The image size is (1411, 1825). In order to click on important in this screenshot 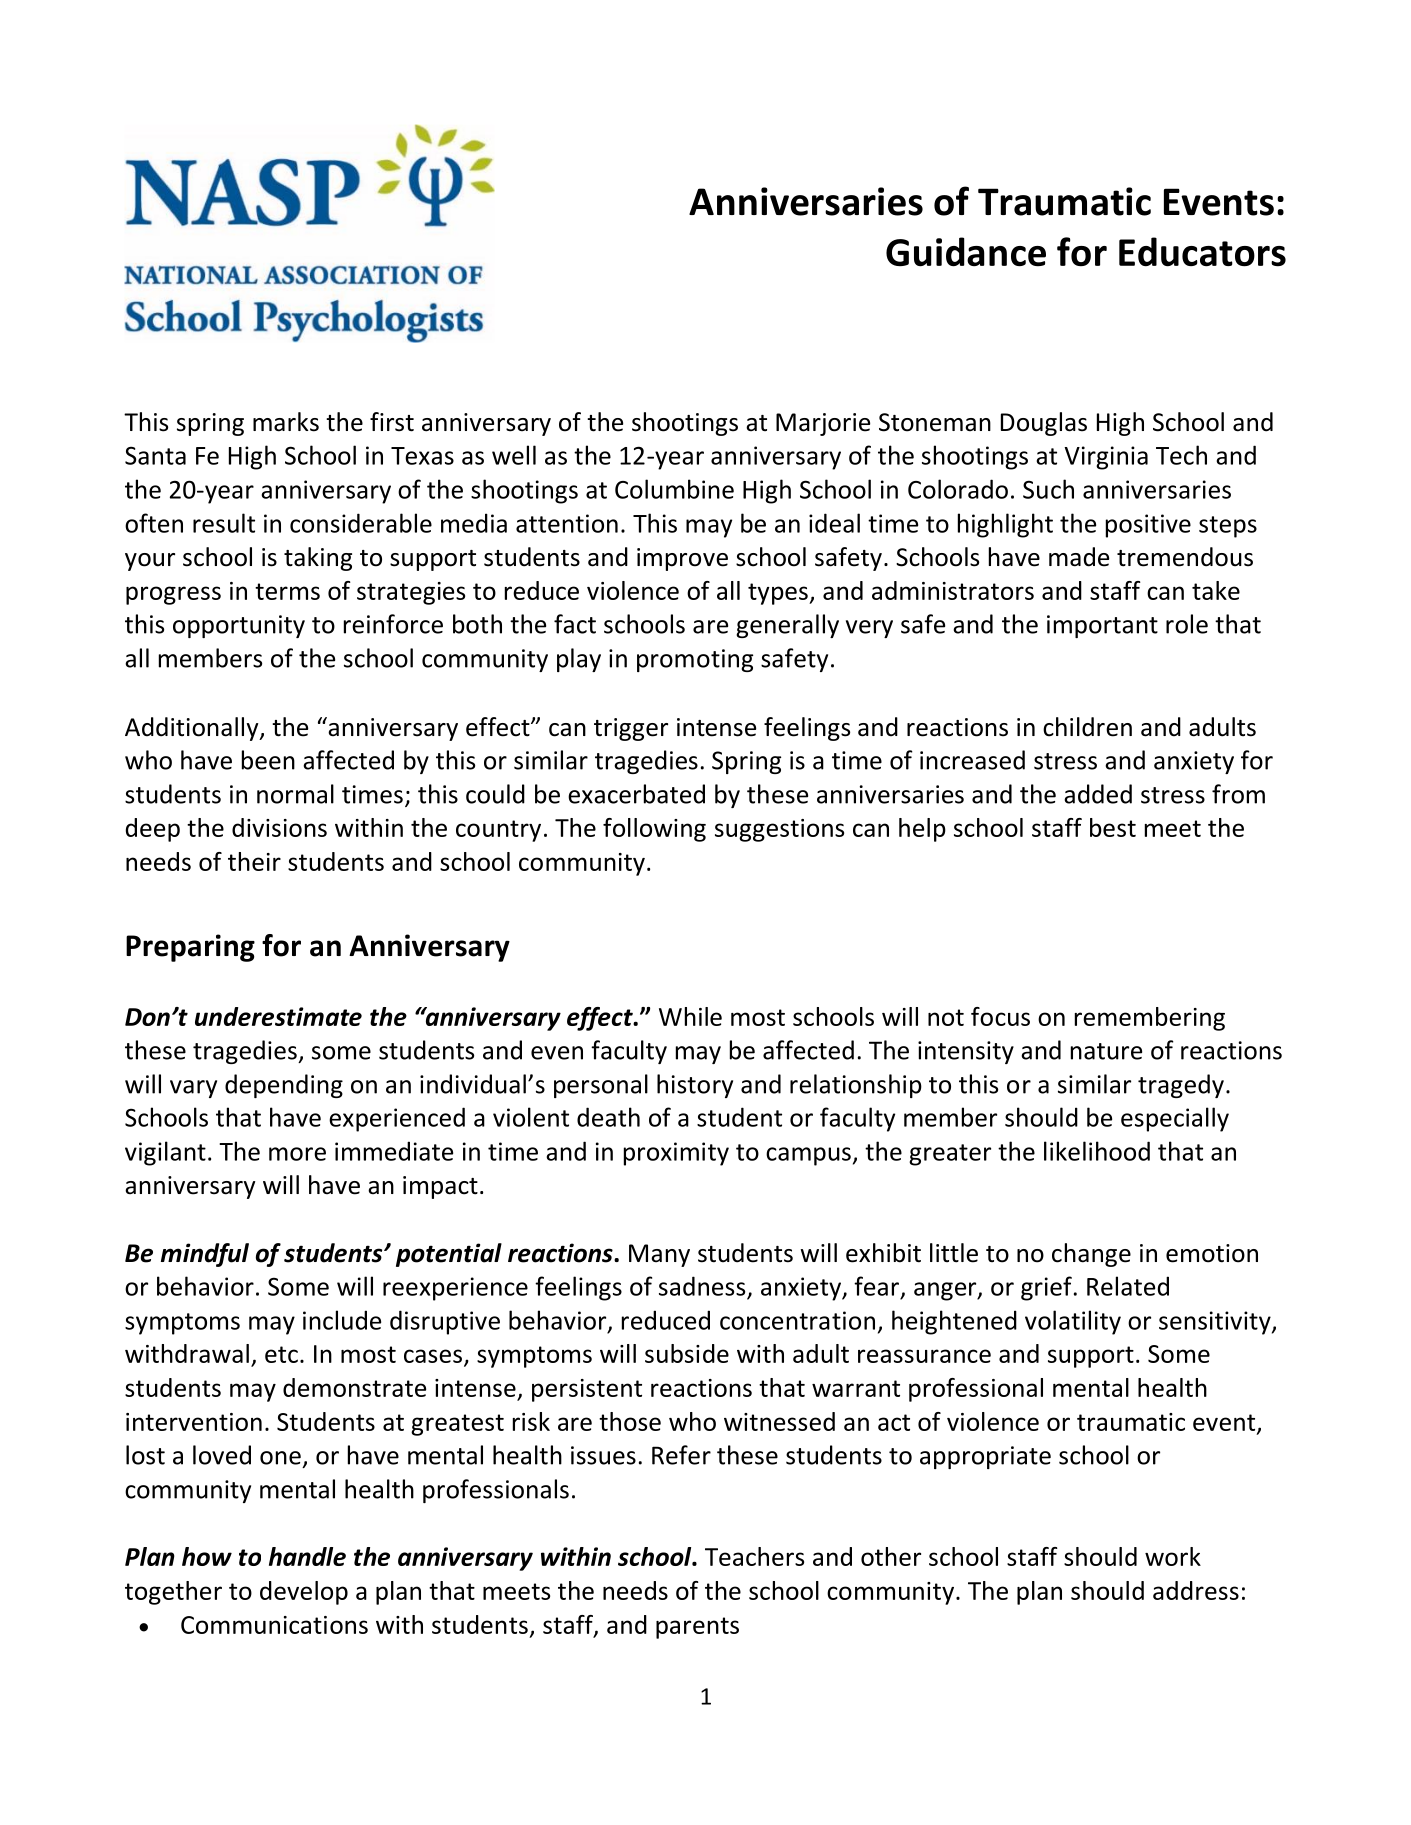, I will do `click(1102, 626)`.
